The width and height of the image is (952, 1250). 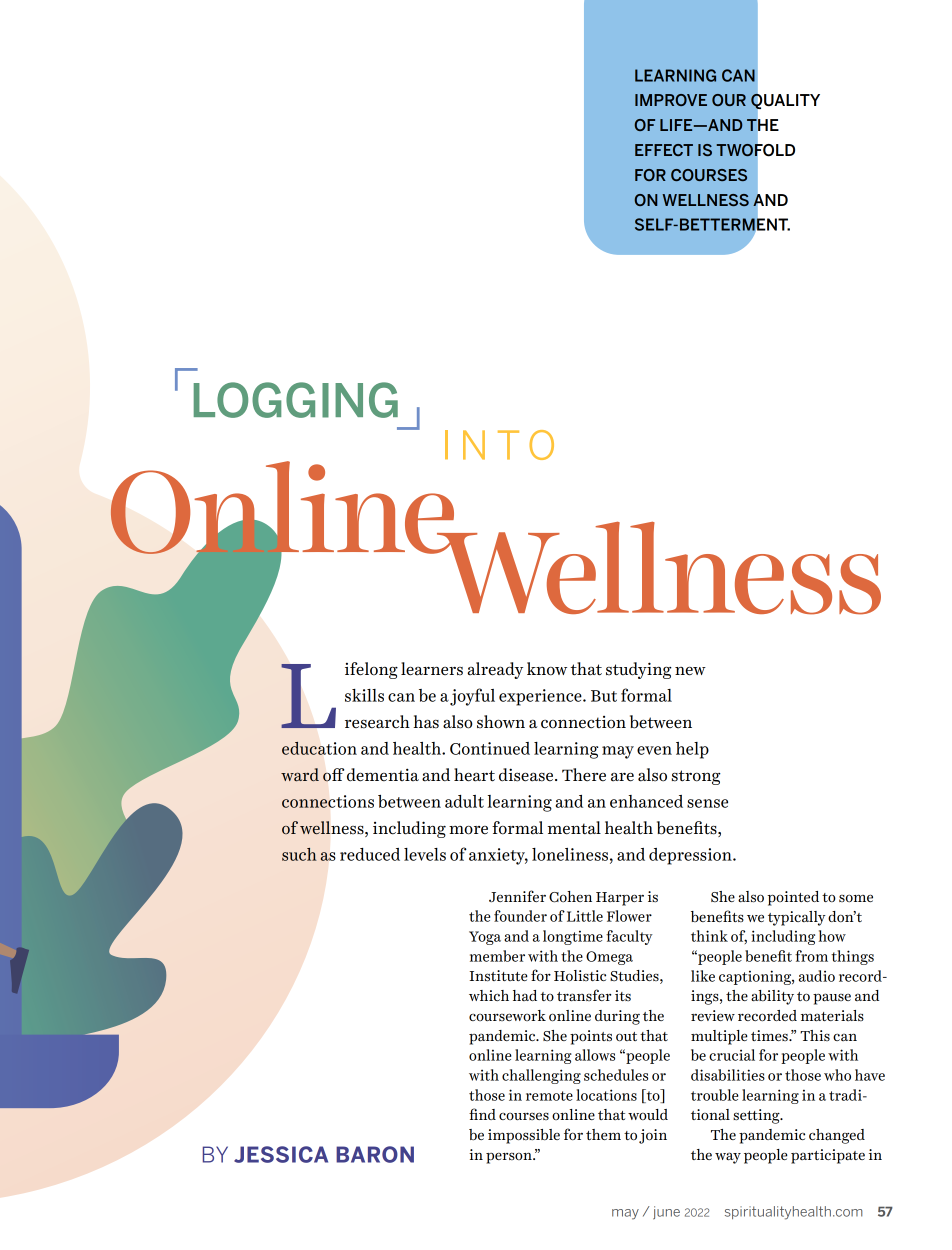 What do you see at coordinates (664, 150) in the image?
I see `EFFECT` at bounding box center [664, 150].
